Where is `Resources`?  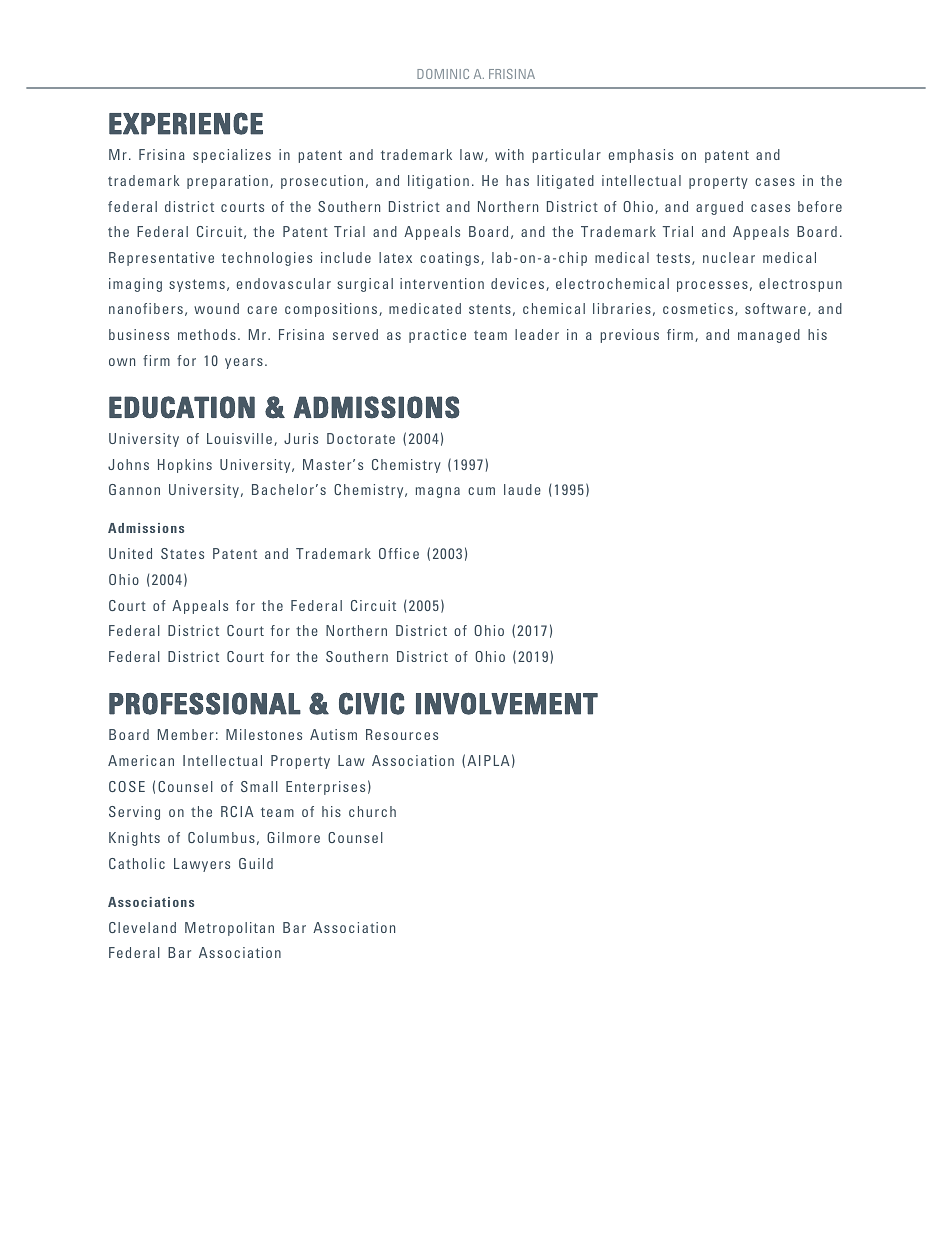
Resources is located at coordinates (402, 734).
